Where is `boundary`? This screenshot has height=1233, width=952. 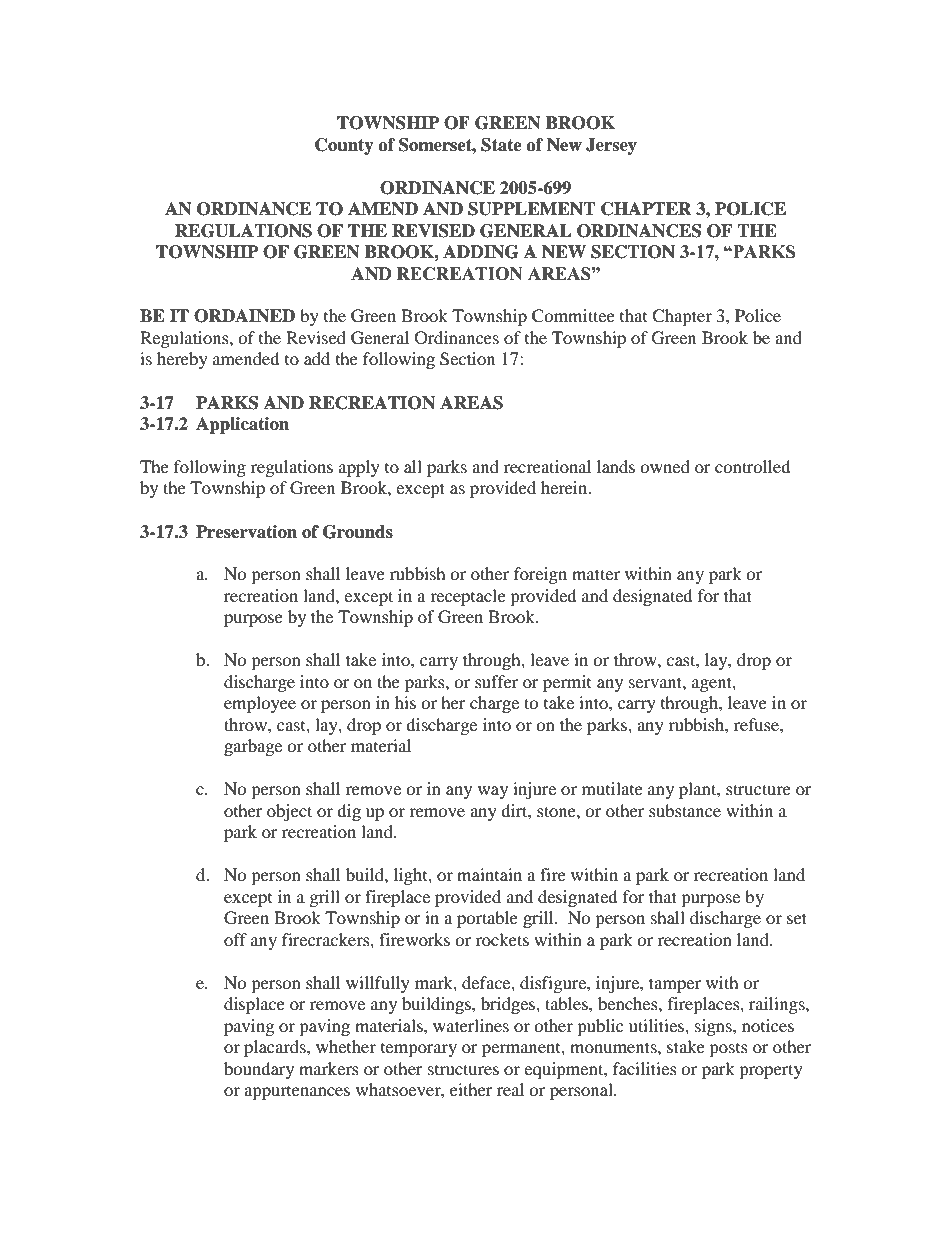
boundary is located at coordinates (259, 1070).
